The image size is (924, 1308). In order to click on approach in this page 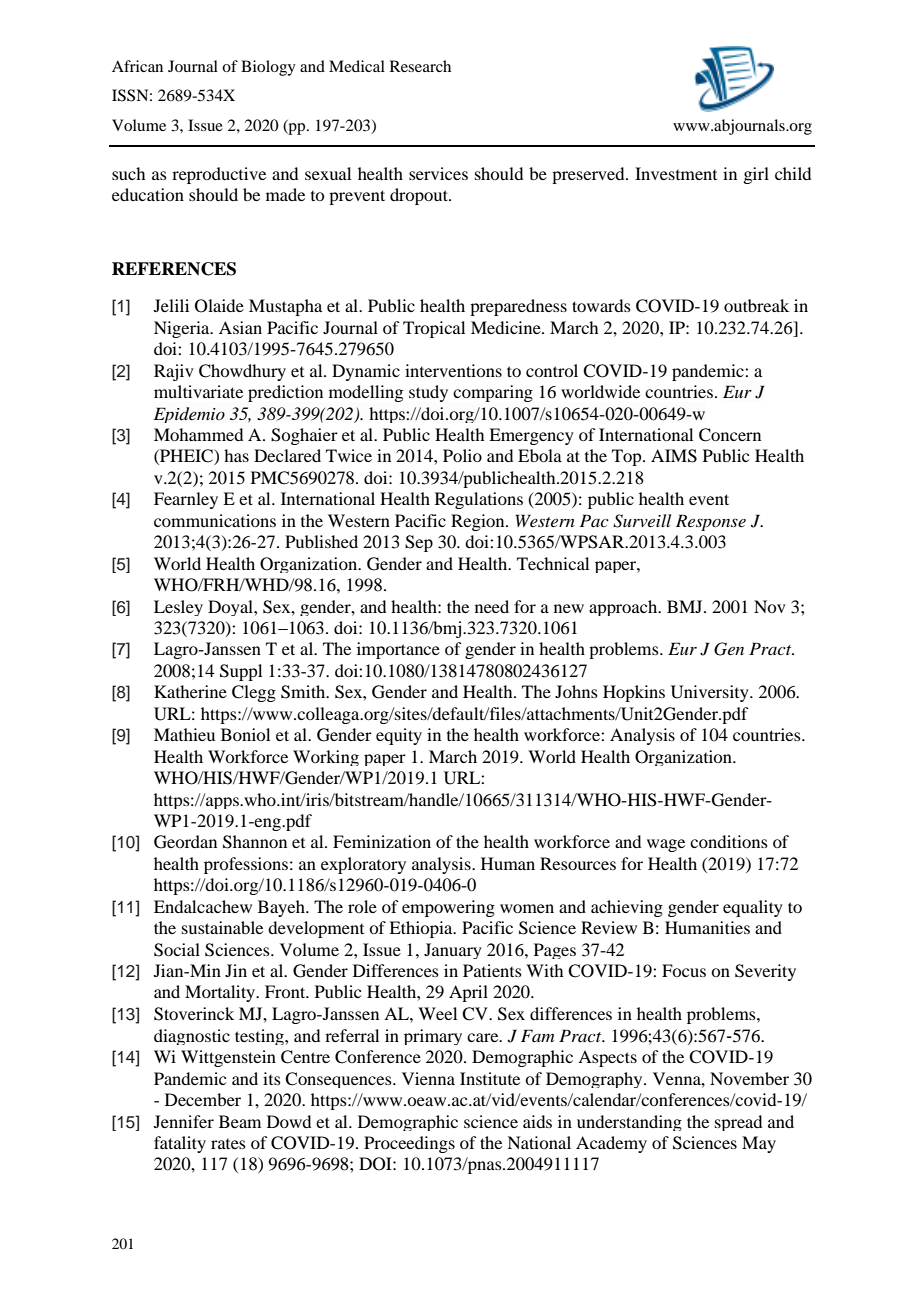, I will do `click(624, 608)`.
